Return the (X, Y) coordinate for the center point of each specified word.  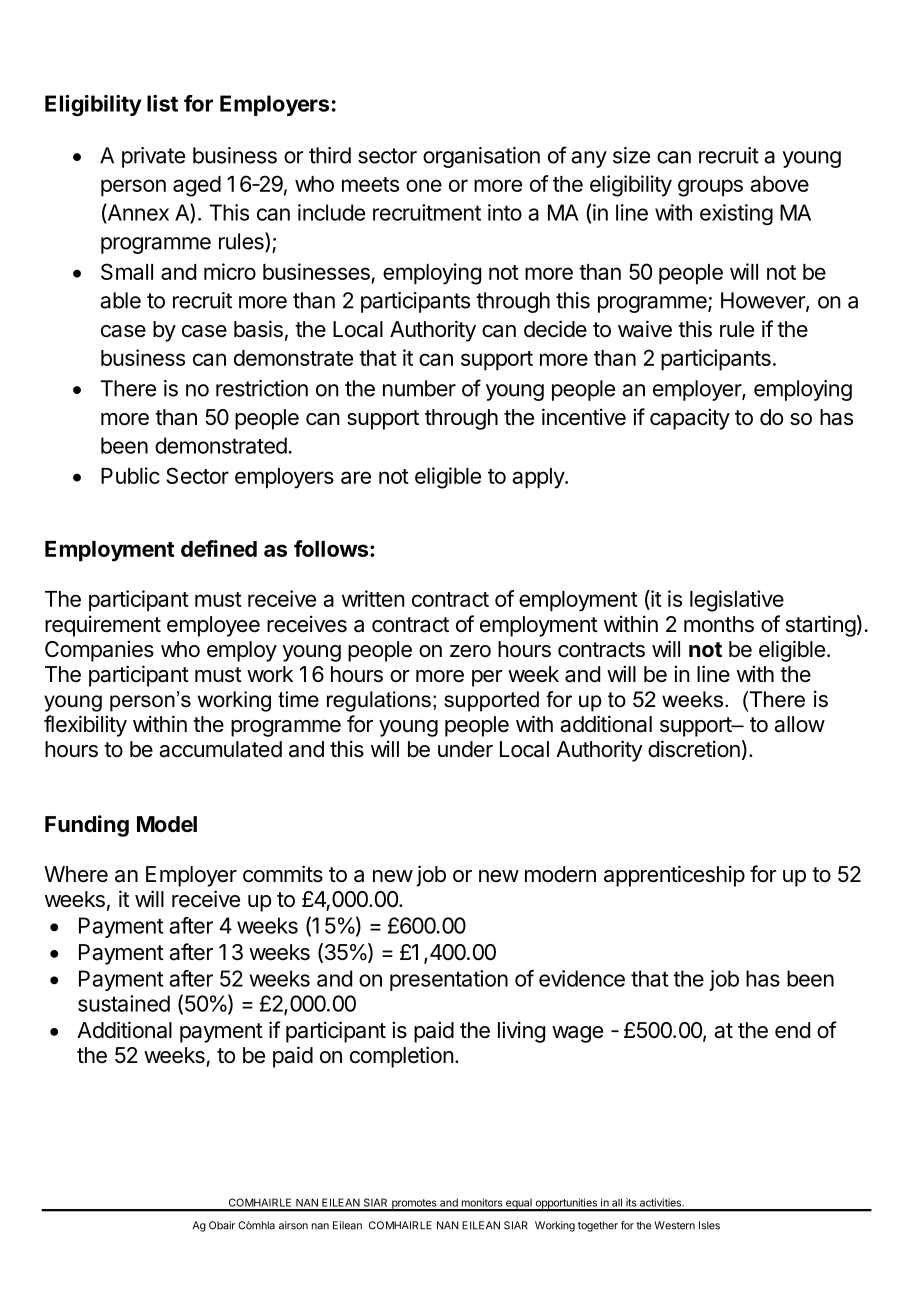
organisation (481, 157)
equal (519, 1205)
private (153, 157)
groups (710, 188)
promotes (414, 1205)
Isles (709, 1225)
